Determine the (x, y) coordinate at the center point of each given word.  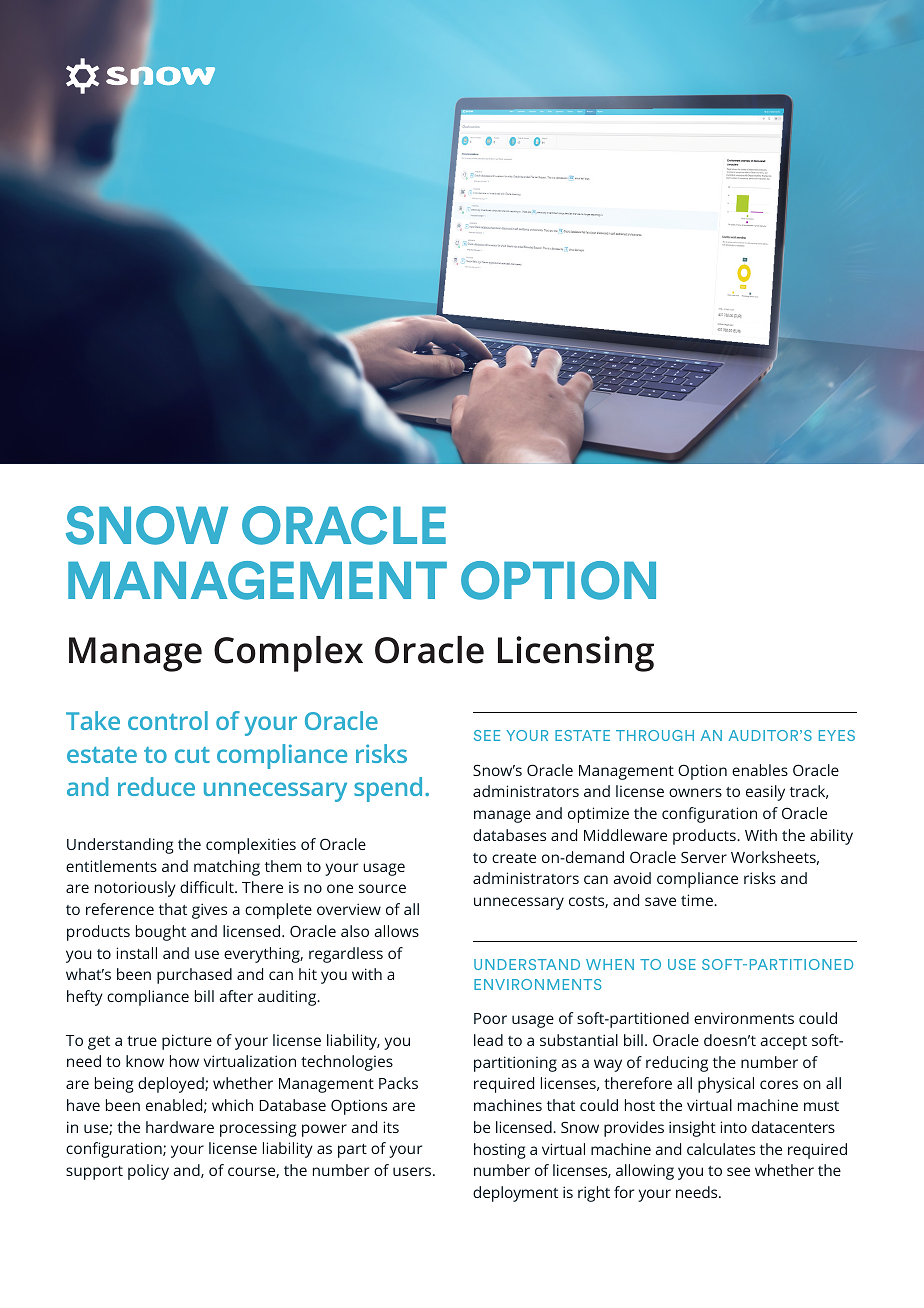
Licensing (576, 654)
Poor (490, 1018)
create (514, 858)
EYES (837, 735)
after (236, 996)
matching (227, 868)
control (168, 720)
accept (783, 1043)
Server (704, 857)
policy (148, 1172)
